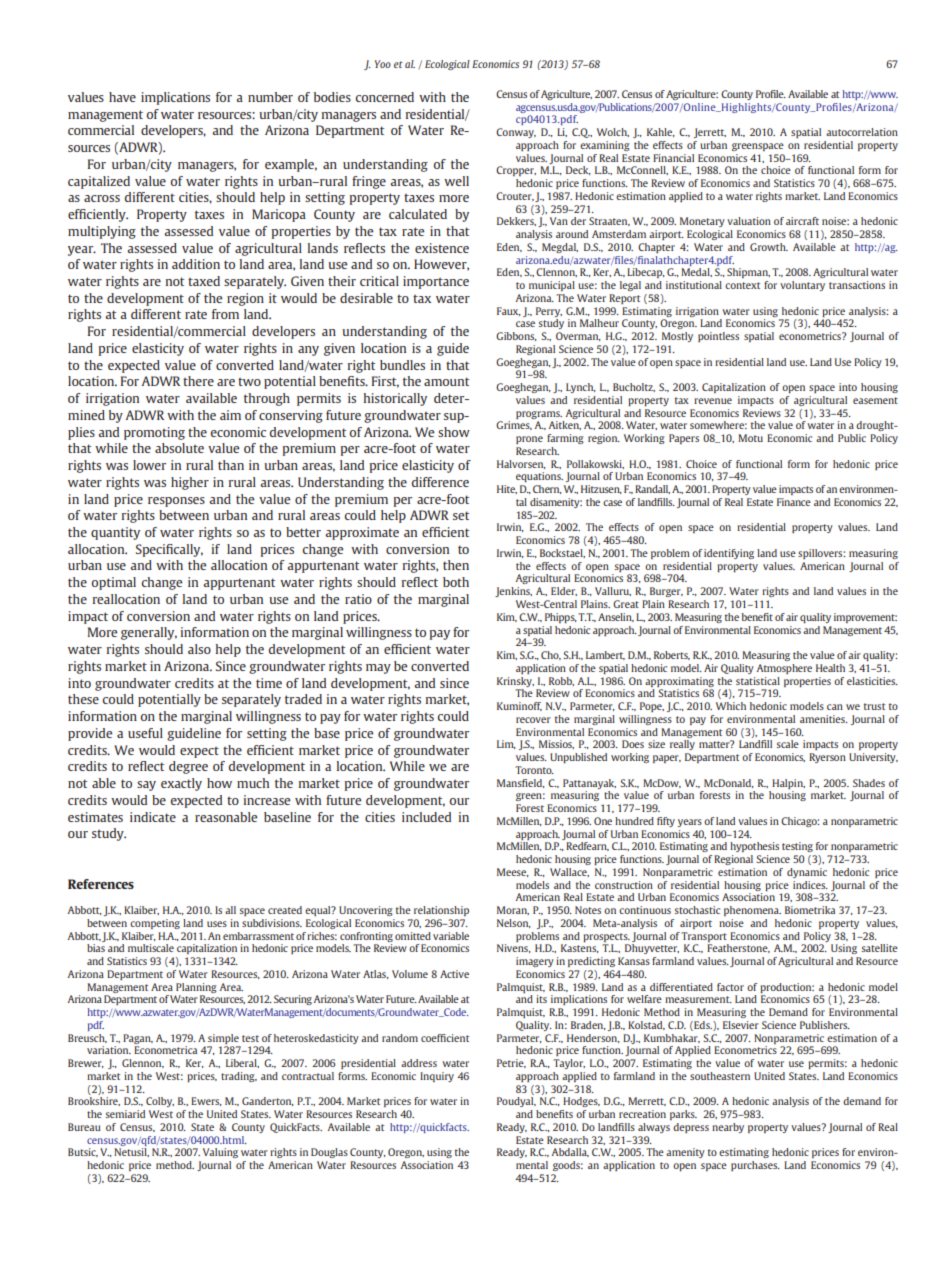  I want to click on Conway, so click(516, 133).
